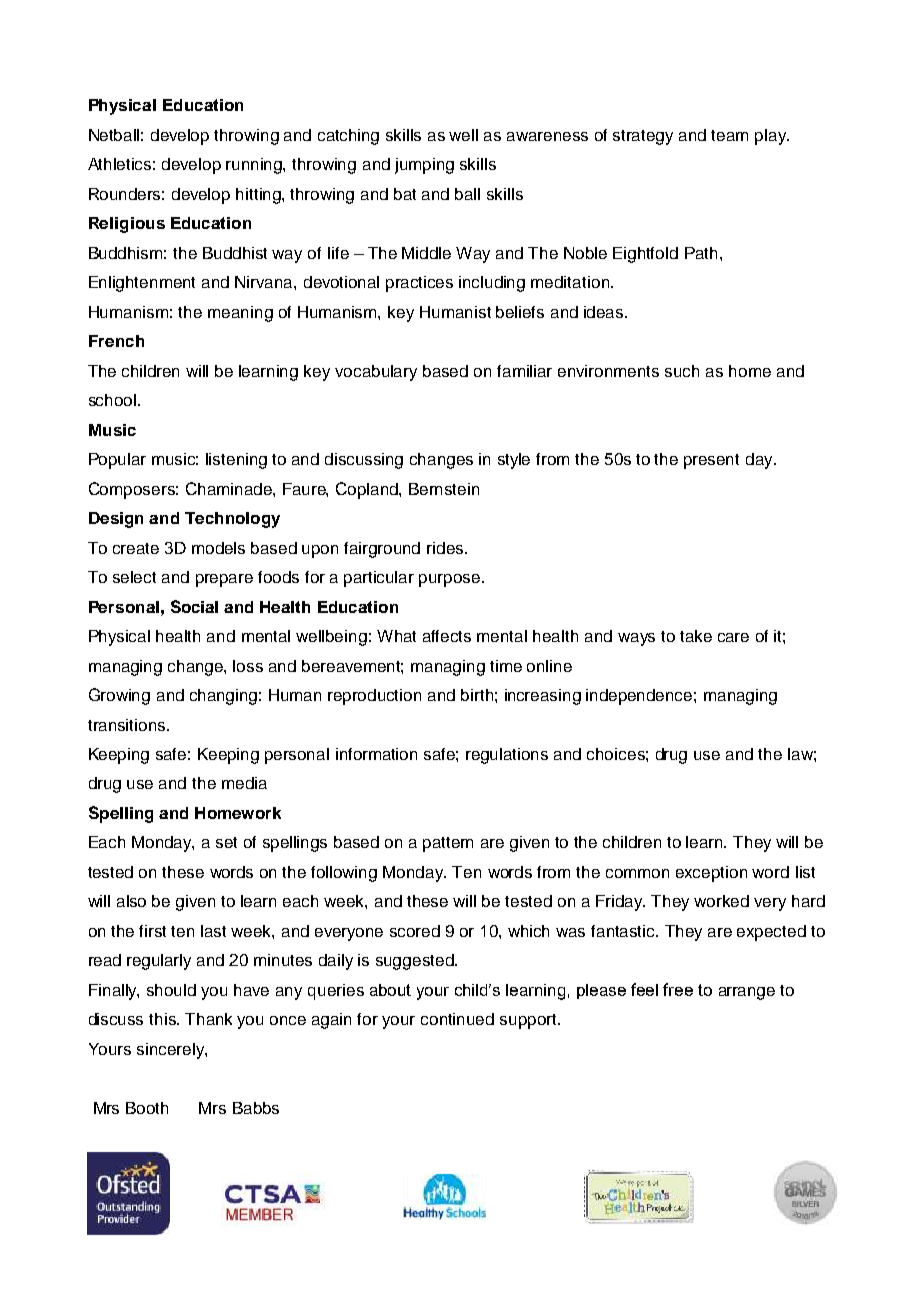  Describe the element at coordinates (733, 637) in the image. I see `care` at that location.
